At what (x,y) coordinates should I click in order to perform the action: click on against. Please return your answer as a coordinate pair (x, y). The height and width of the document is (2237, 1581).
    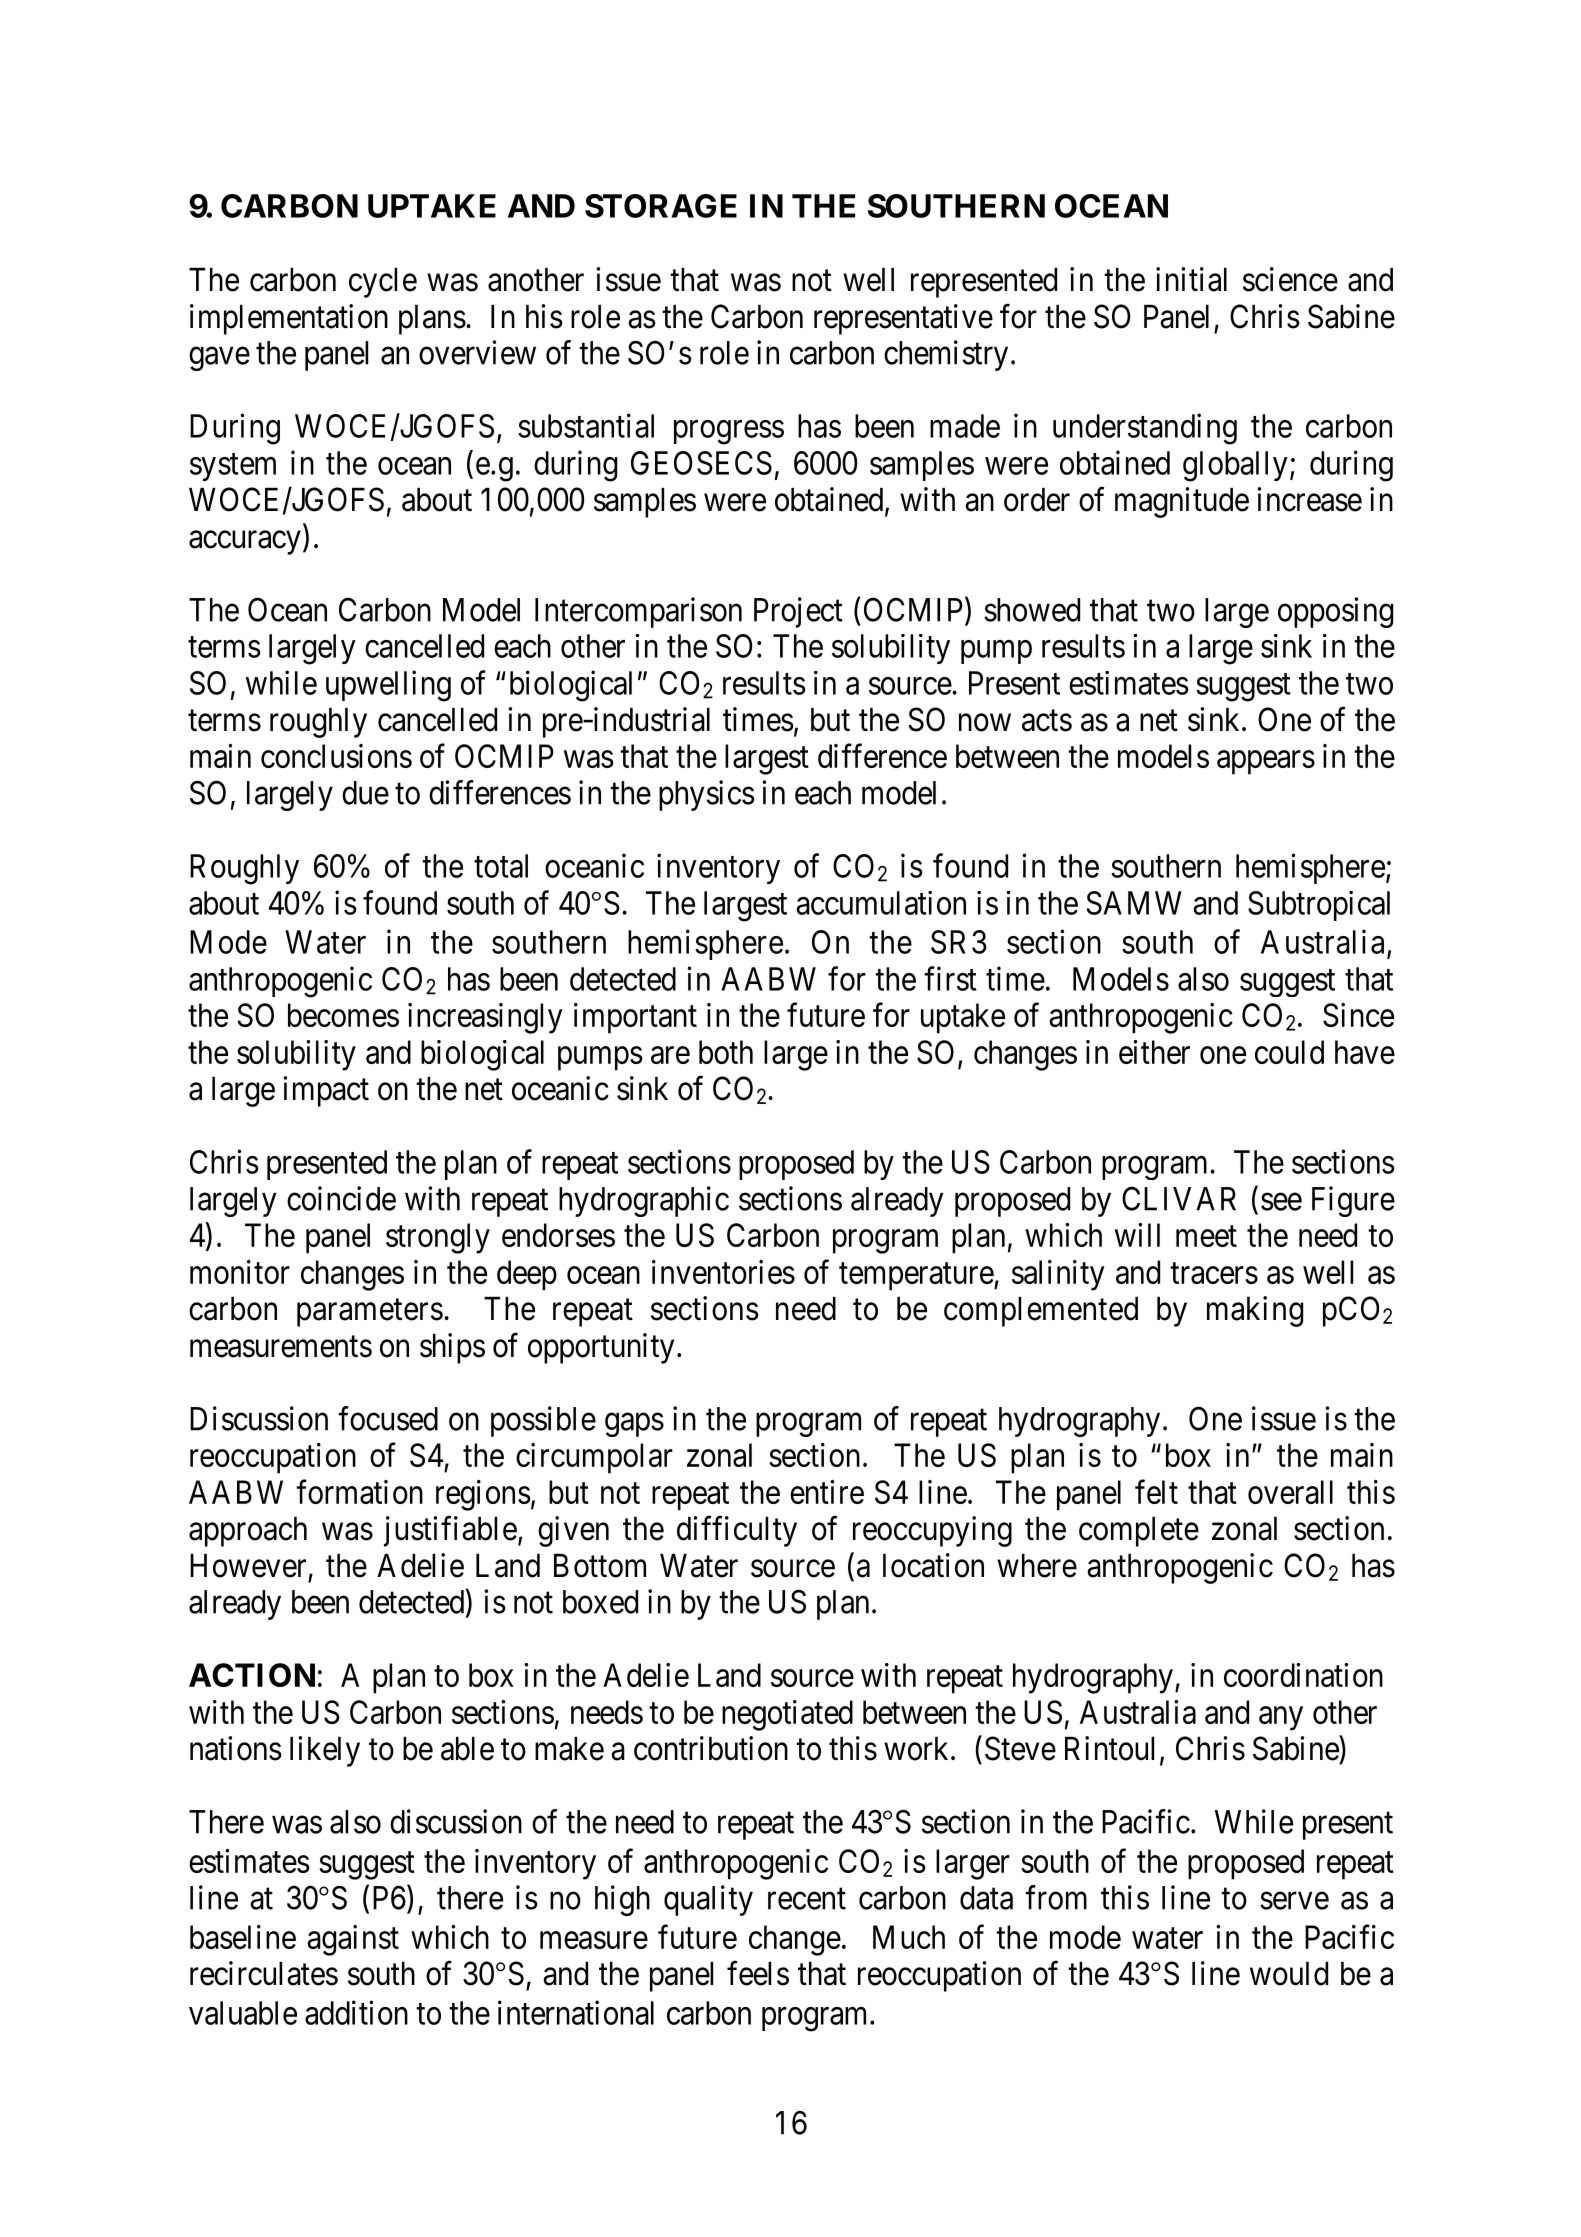
    Looking at the image, I should click on (353, 1940).
